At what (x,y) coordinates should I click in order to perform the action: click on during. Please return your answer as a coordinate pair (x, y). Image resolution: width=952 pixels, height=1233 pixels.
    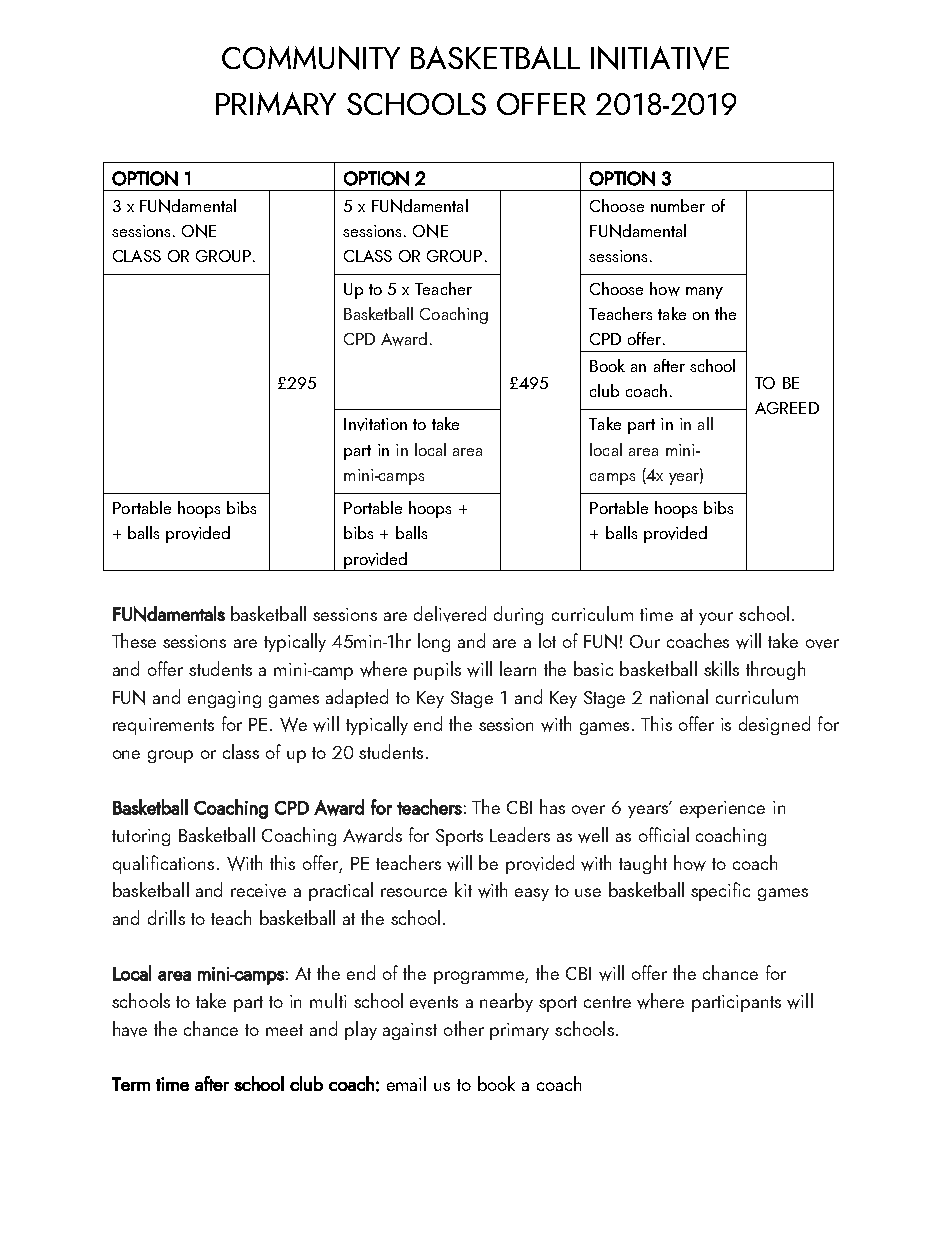
    Looking at the image, I should click on (518, 615).
